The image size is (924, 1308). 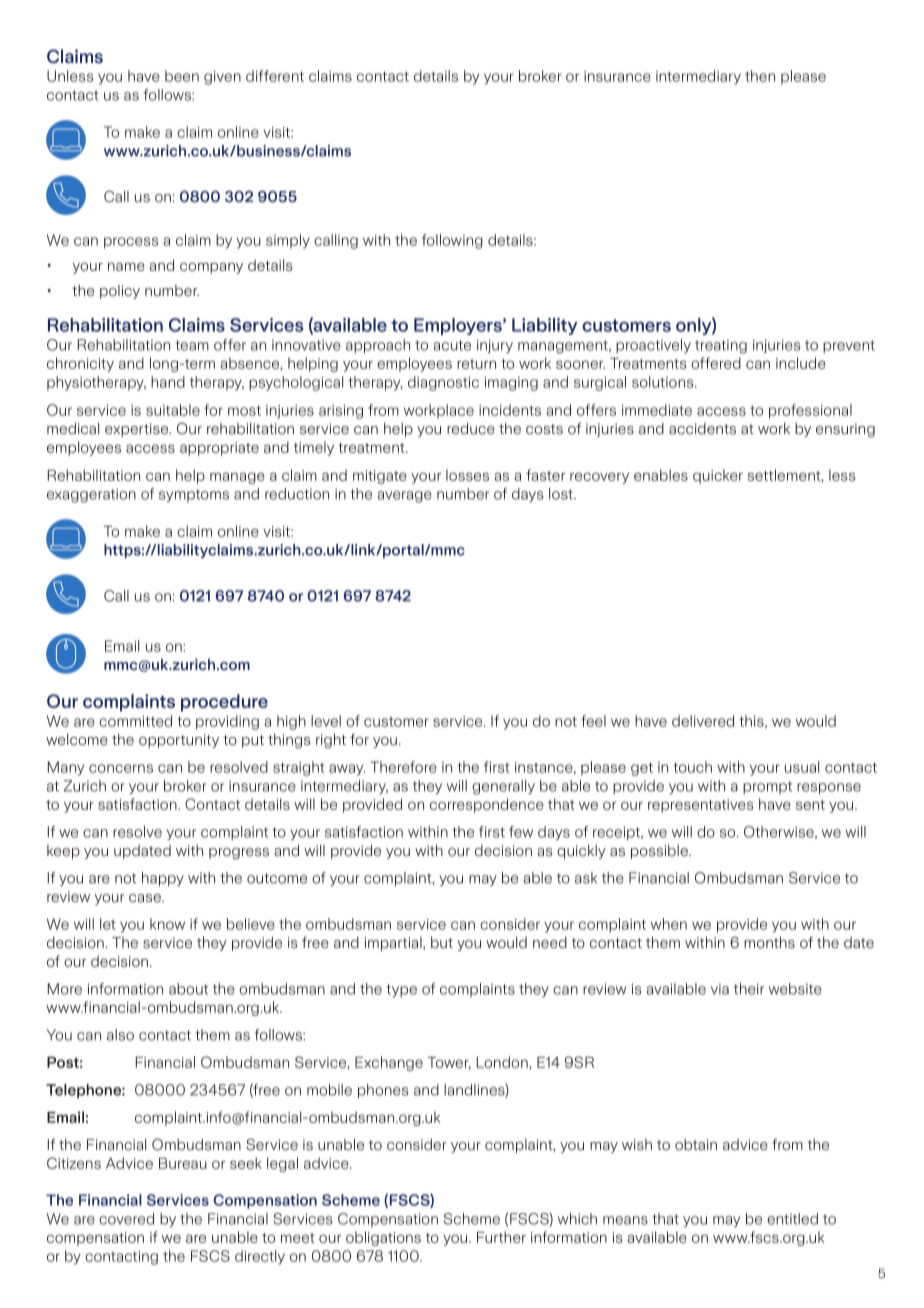 I want to click on diagnostic, so click(x=443, y=383).
